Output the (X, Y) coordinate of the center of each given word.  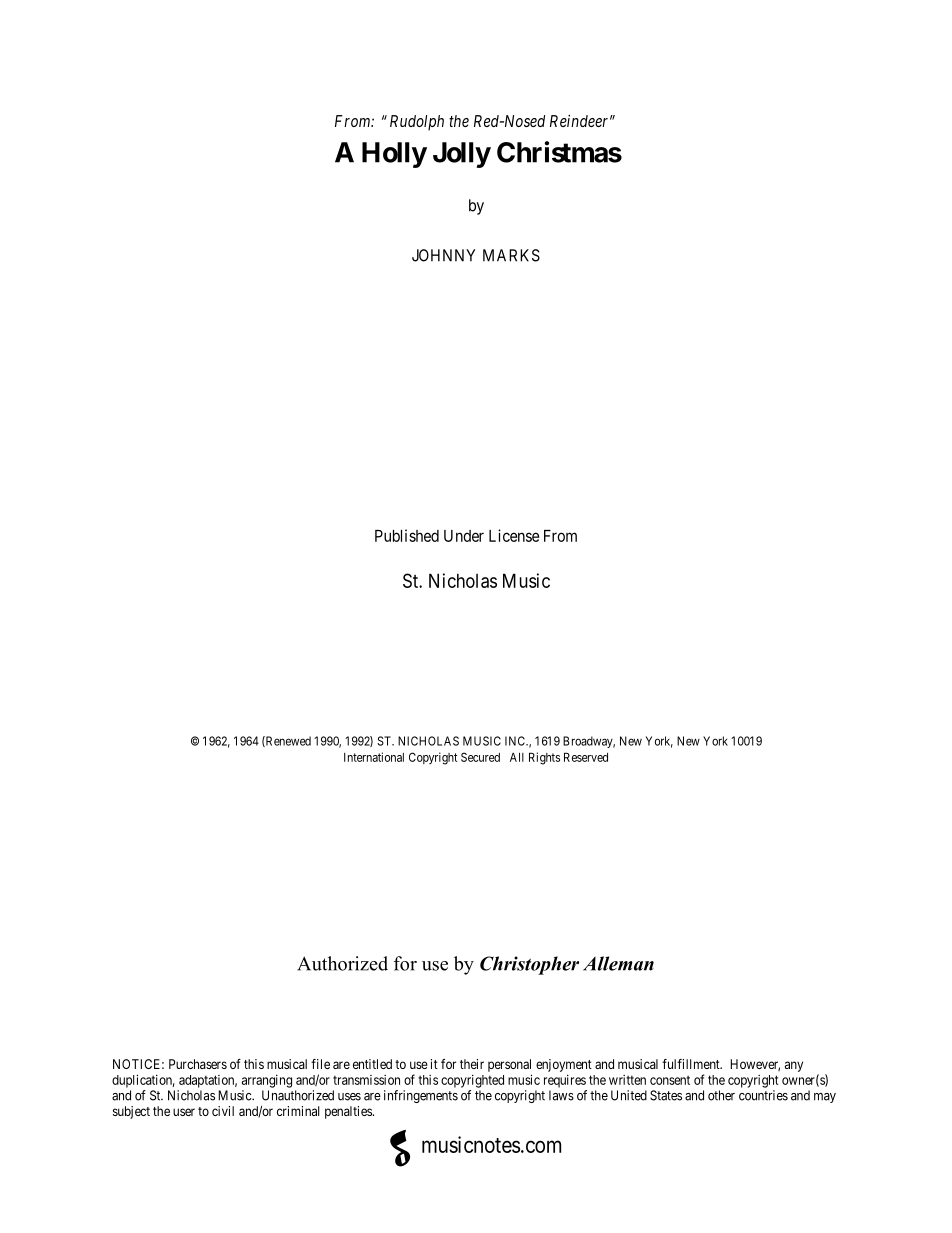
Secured (480, 757)
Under (464, 536)
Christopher (529, 965)
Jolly (462, 155)
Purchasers (198, 1064)
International (374, 757)
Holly (394, 155)
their (472, 1064)
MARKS (511, 255)
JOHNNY (443, 255)
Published (407, 535)
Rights (544, 758)
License (514, 535)
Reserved (586, 757)
